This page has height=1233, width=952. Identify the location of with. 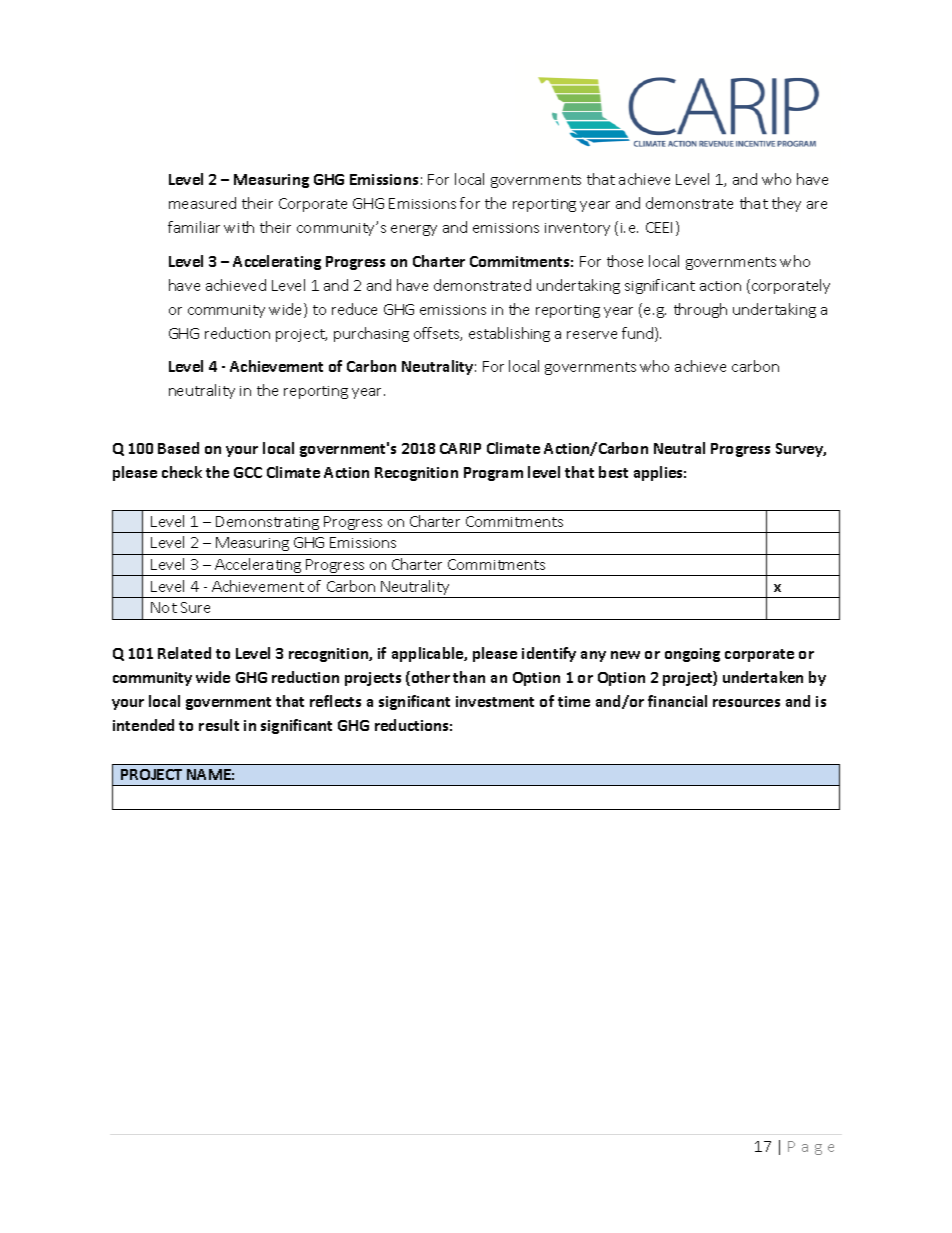
(239, 227).
